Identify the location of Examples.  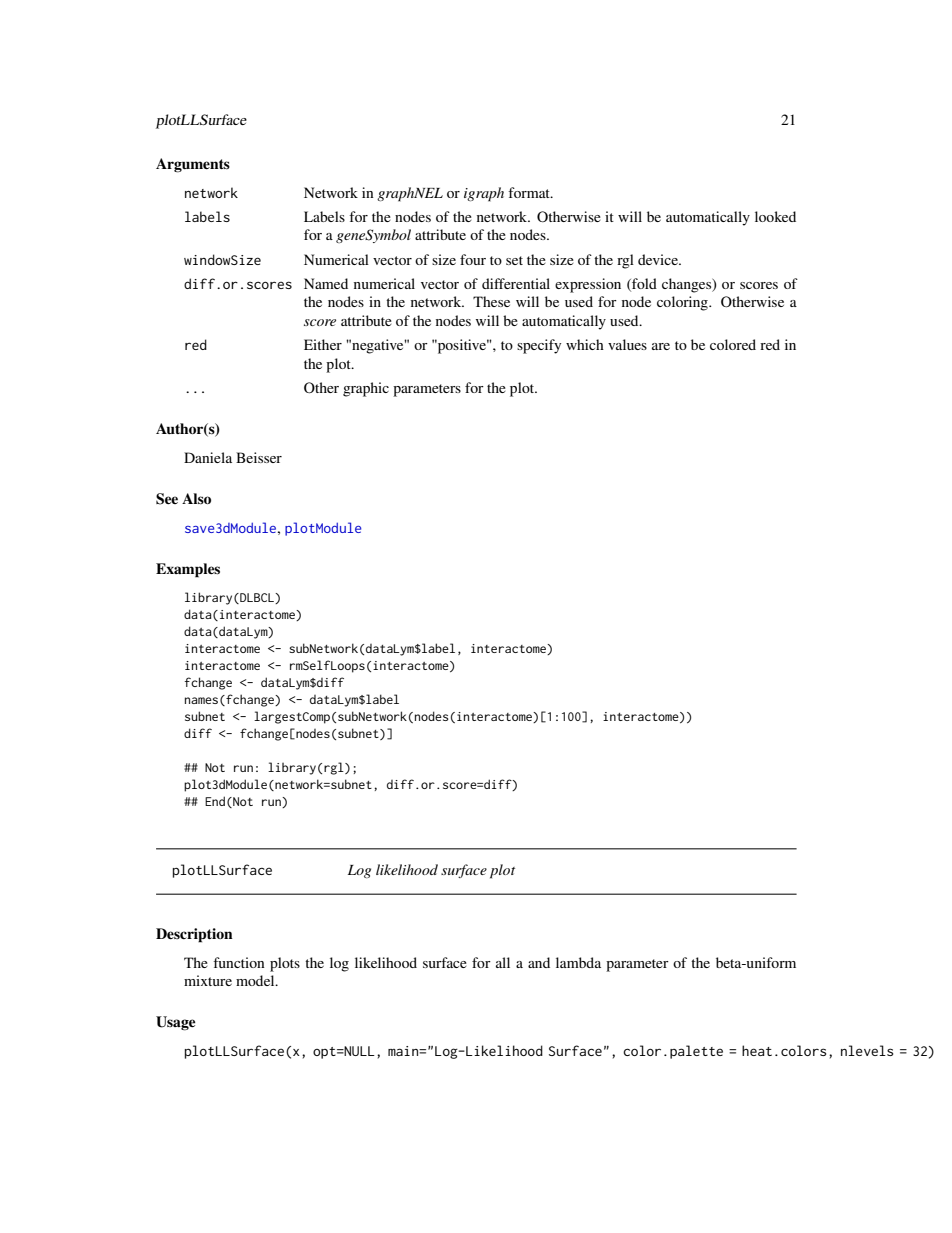
(188, 570).
